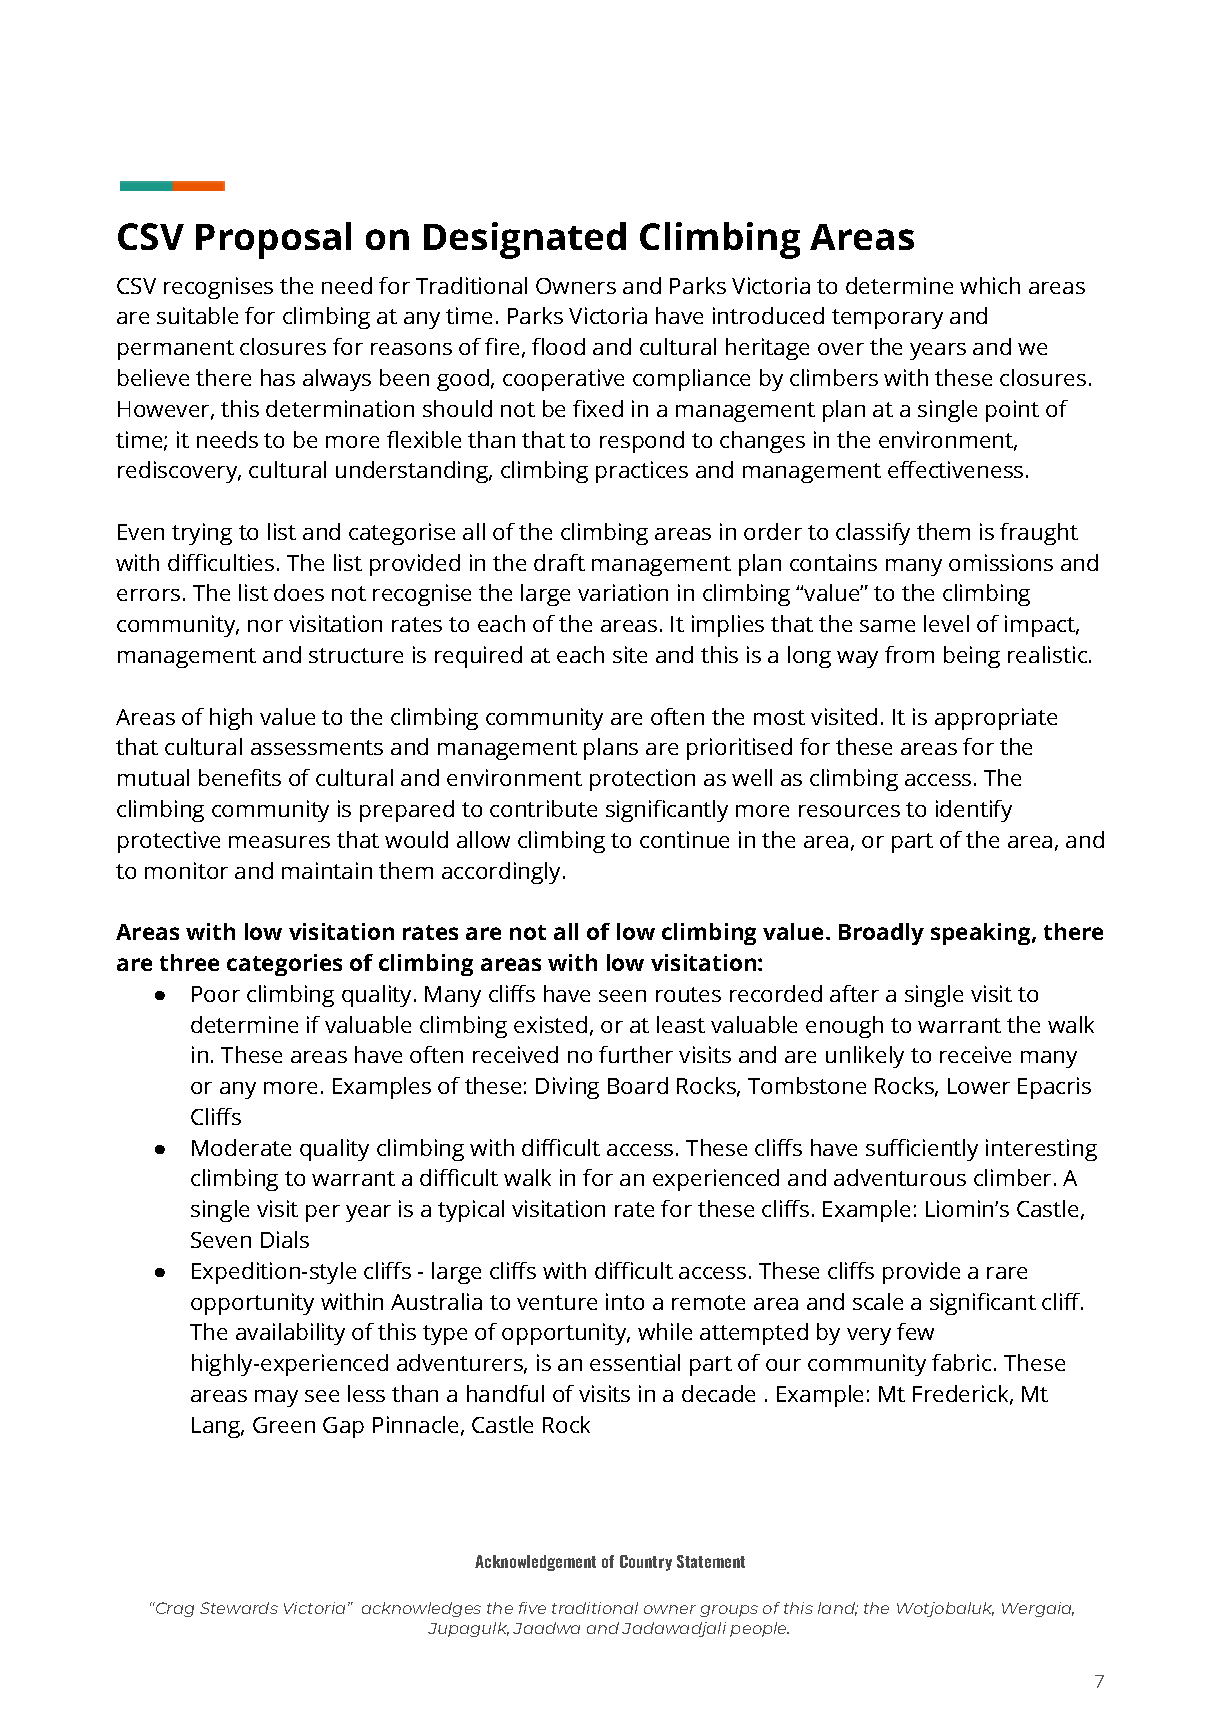  I want to click on Dials, so click(285, 1239).
